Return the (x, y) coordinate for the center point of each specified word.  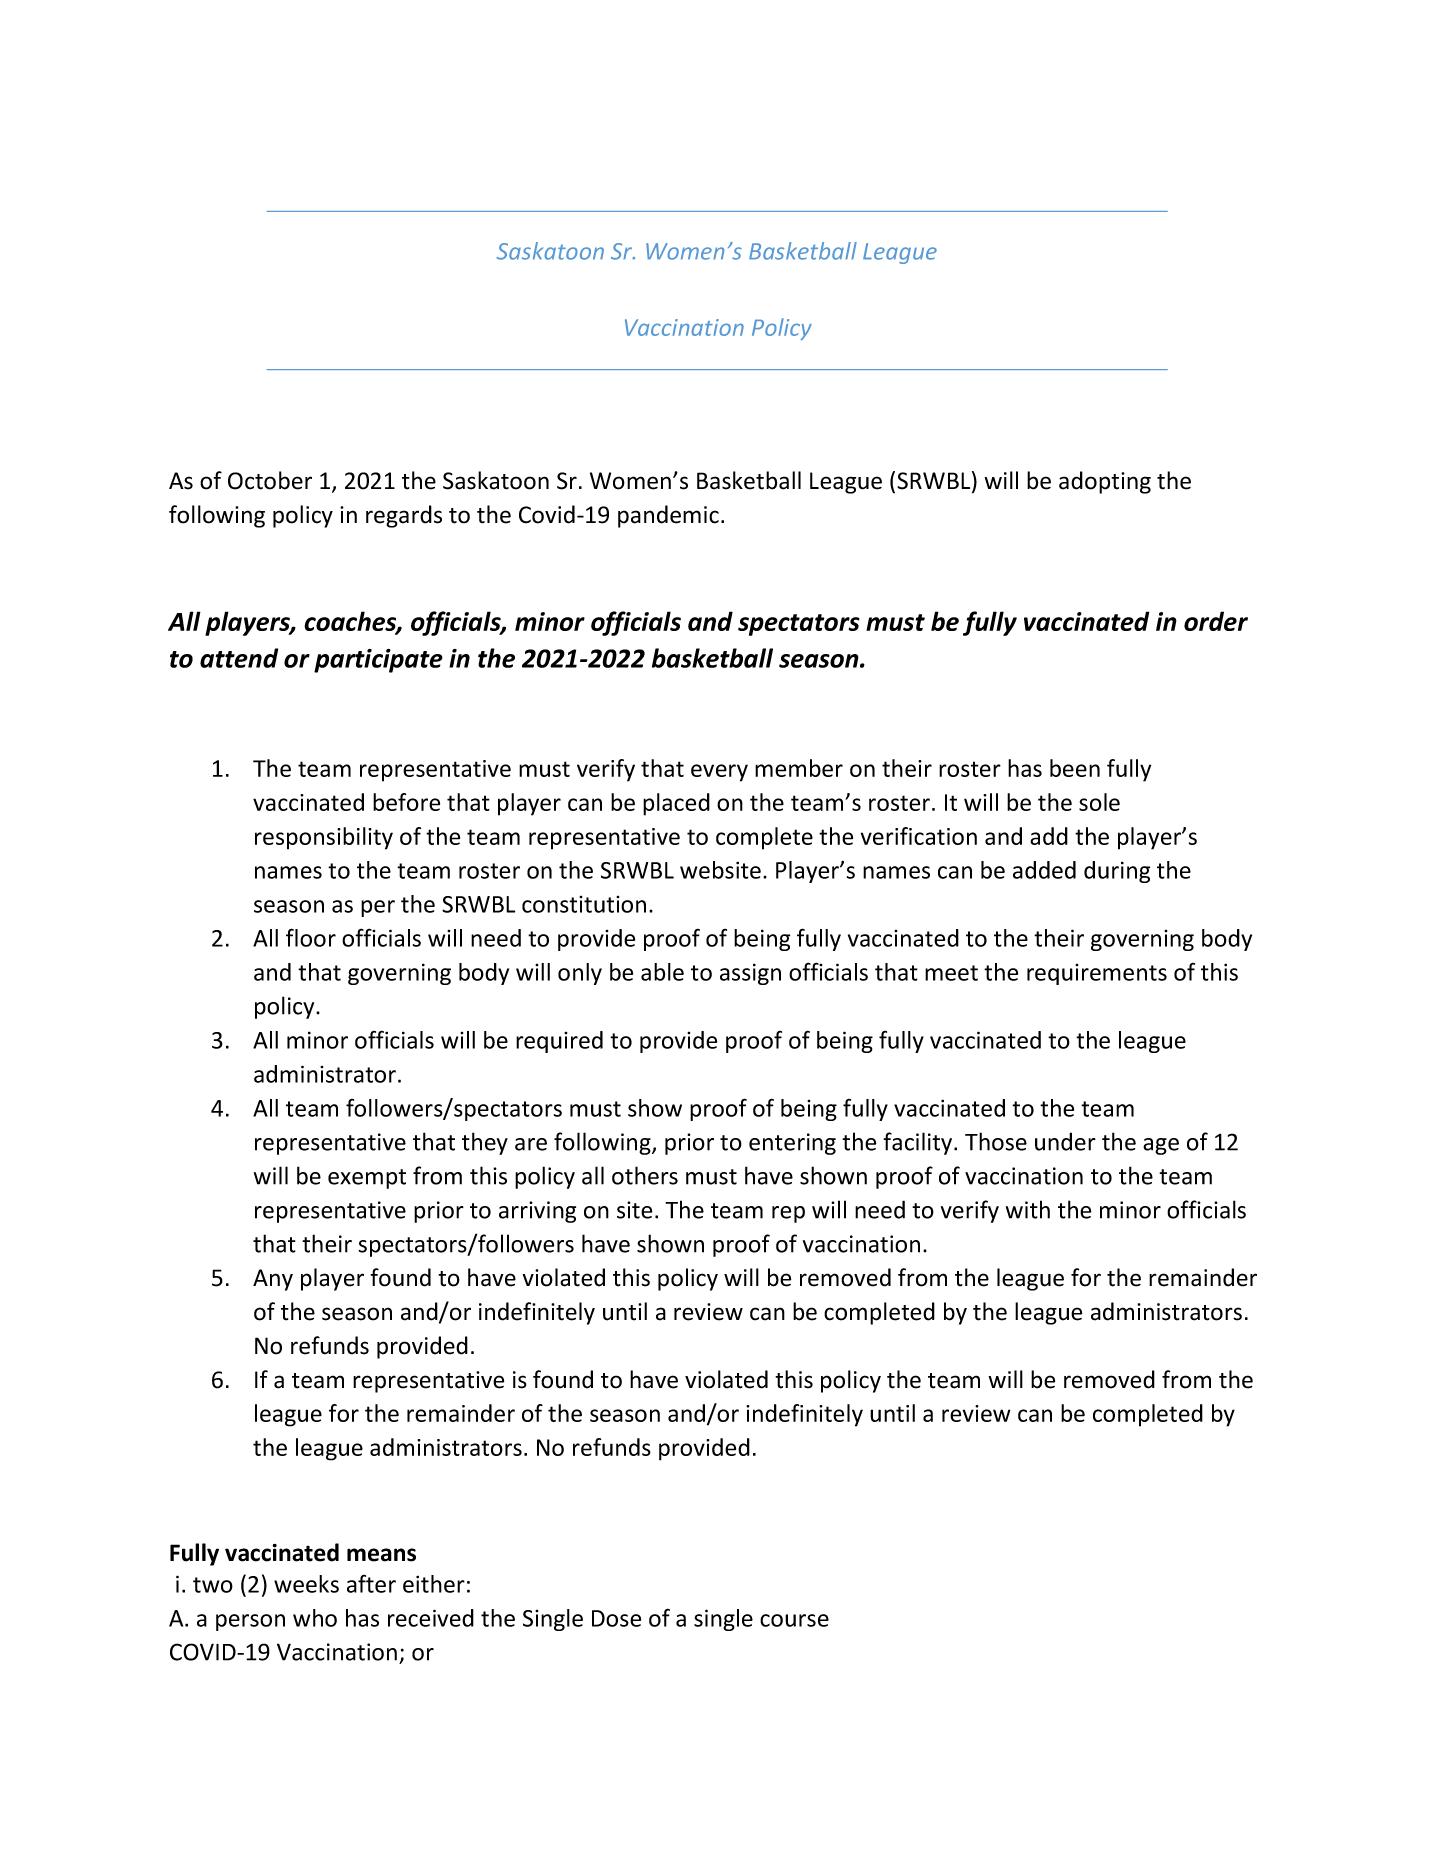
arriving (537, 1212)
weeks (306, 1584)
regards (404, 516)
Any (273, 1280)
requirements (1097, 974)
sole (1099, 802)
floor (311, 937)
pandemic (668, 516)
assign (750, 974)
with (1028, 1209)
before (406, 802)
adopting (1105, 482)
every (719, 773)
